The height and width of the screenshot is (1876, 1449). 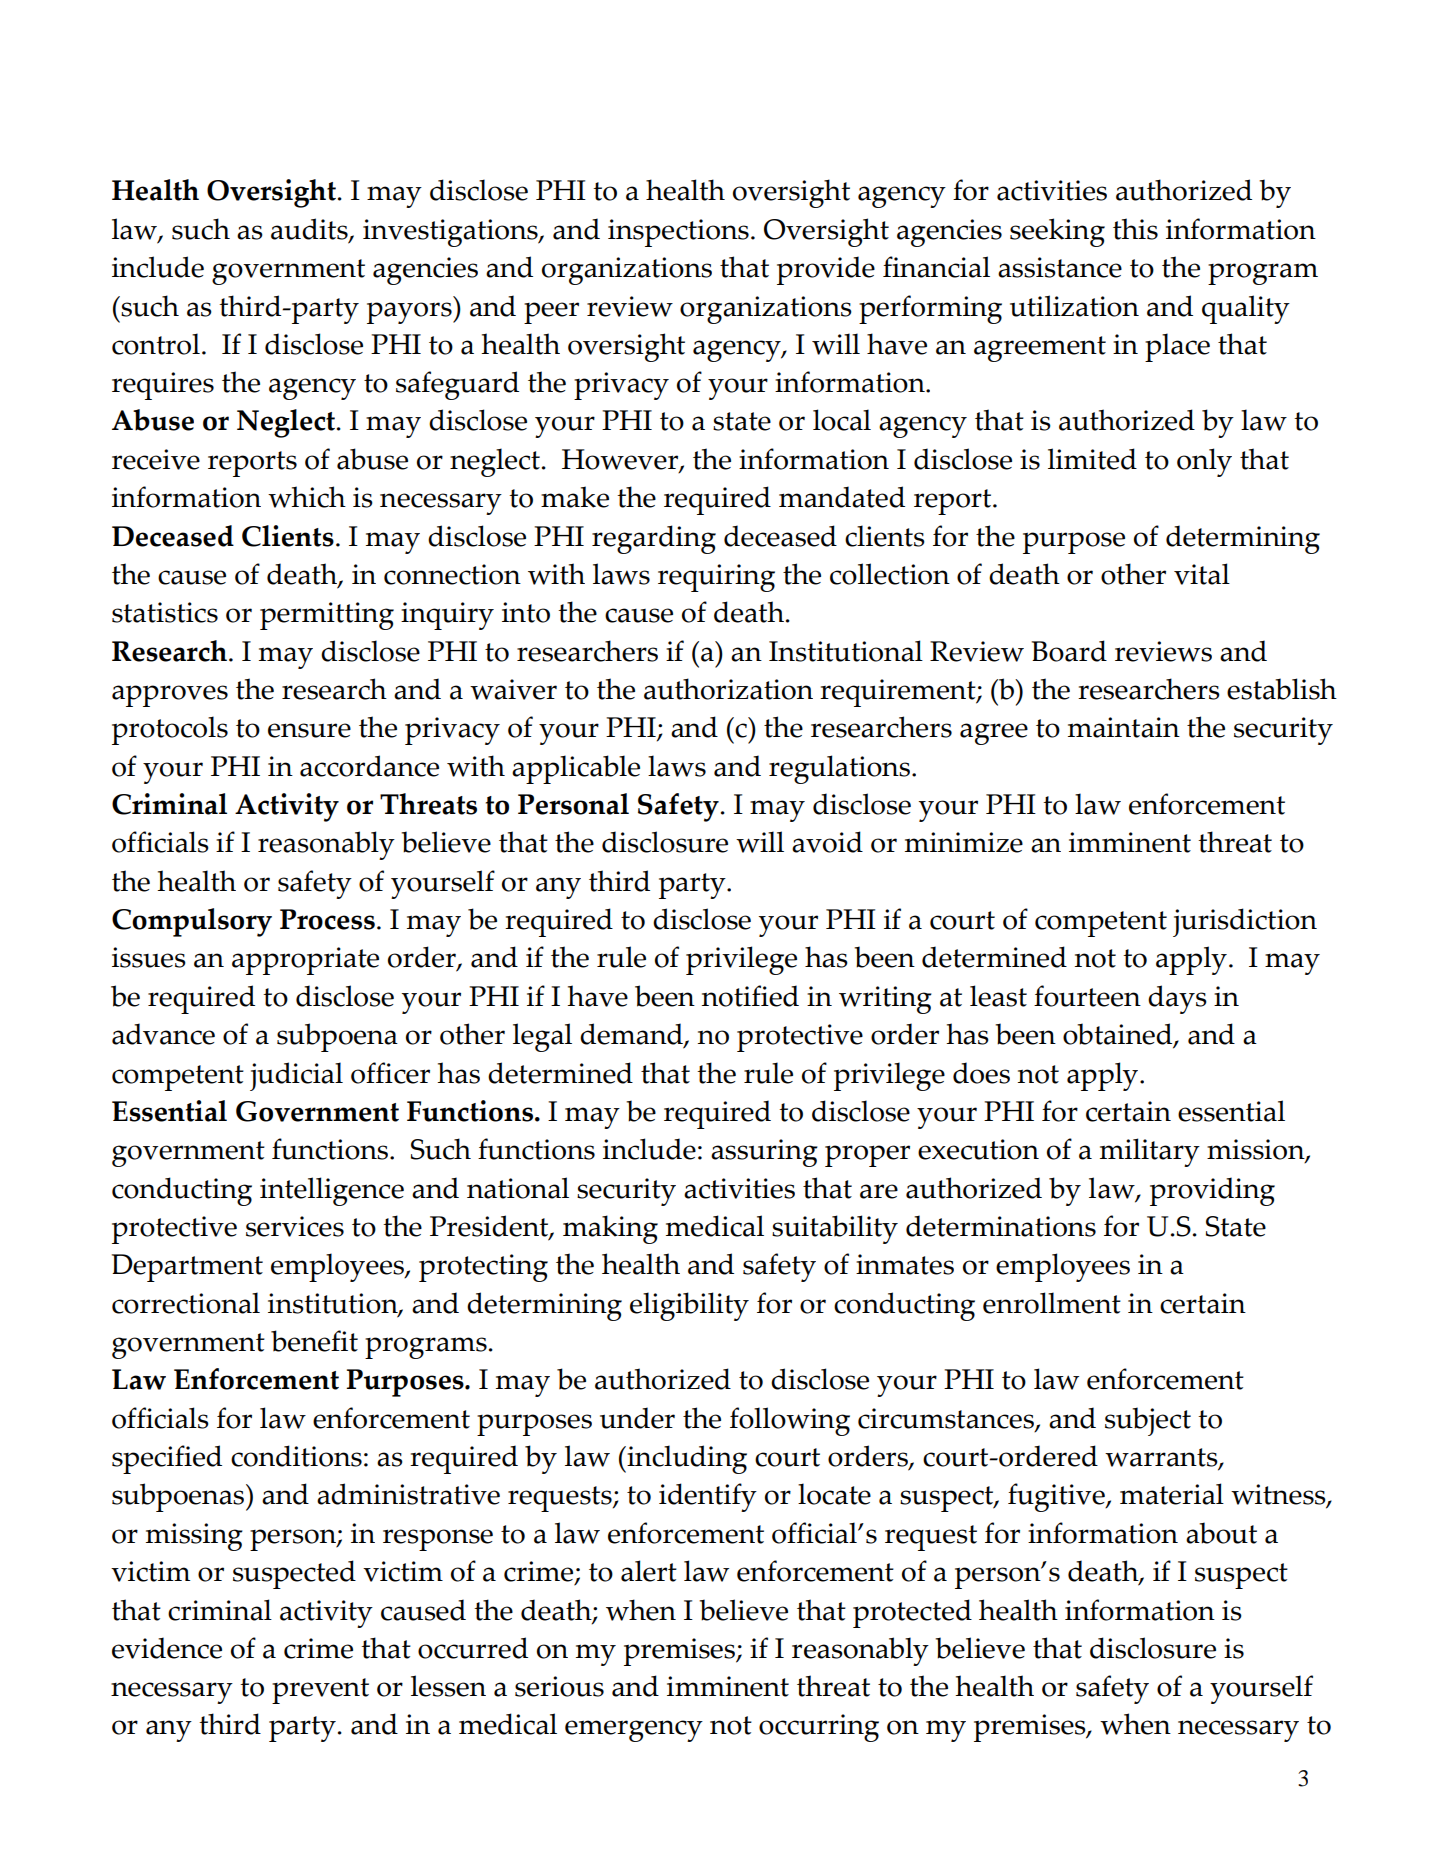 What do you see at coordinates (295, 1226) in the screenshot?
I see `services` at bounding box center [295, 1226].
